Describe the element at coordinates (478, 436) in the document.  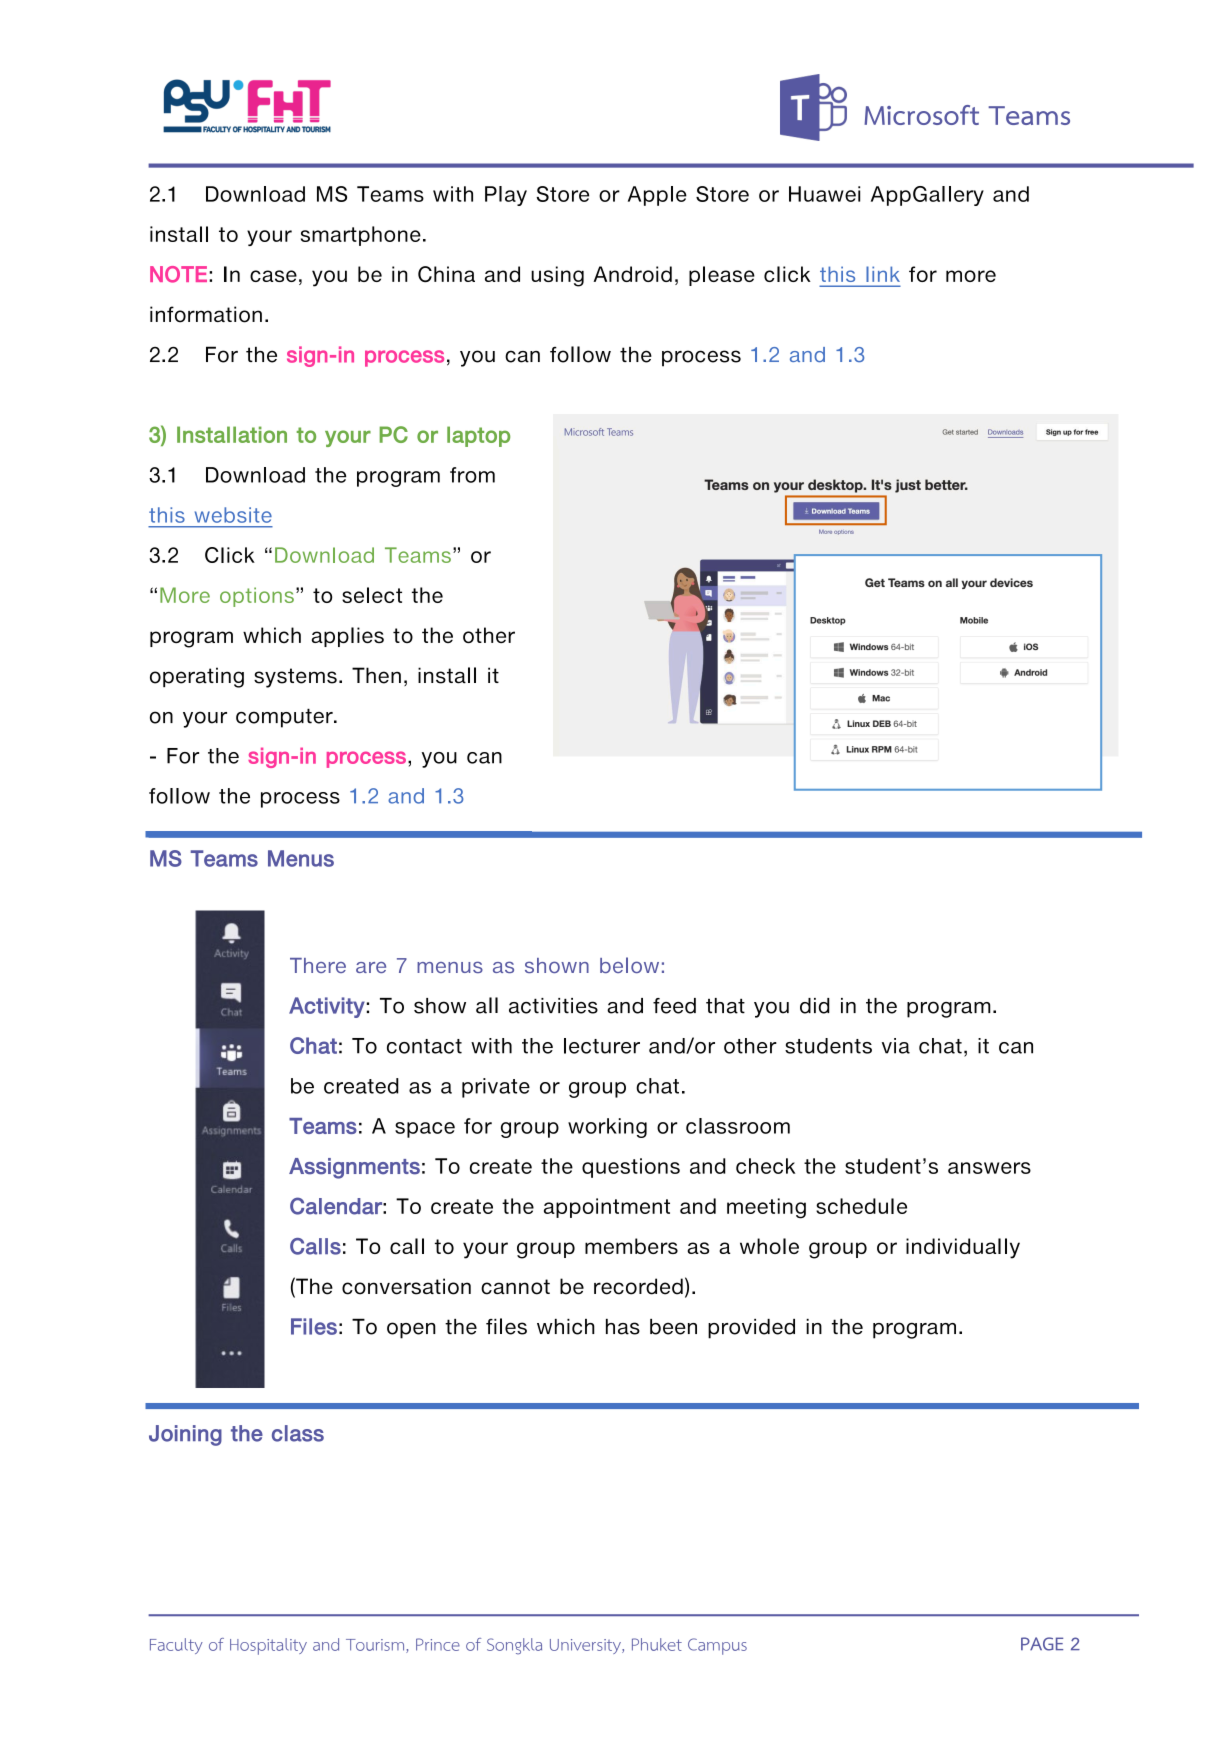
I see `laptop` at that location.
